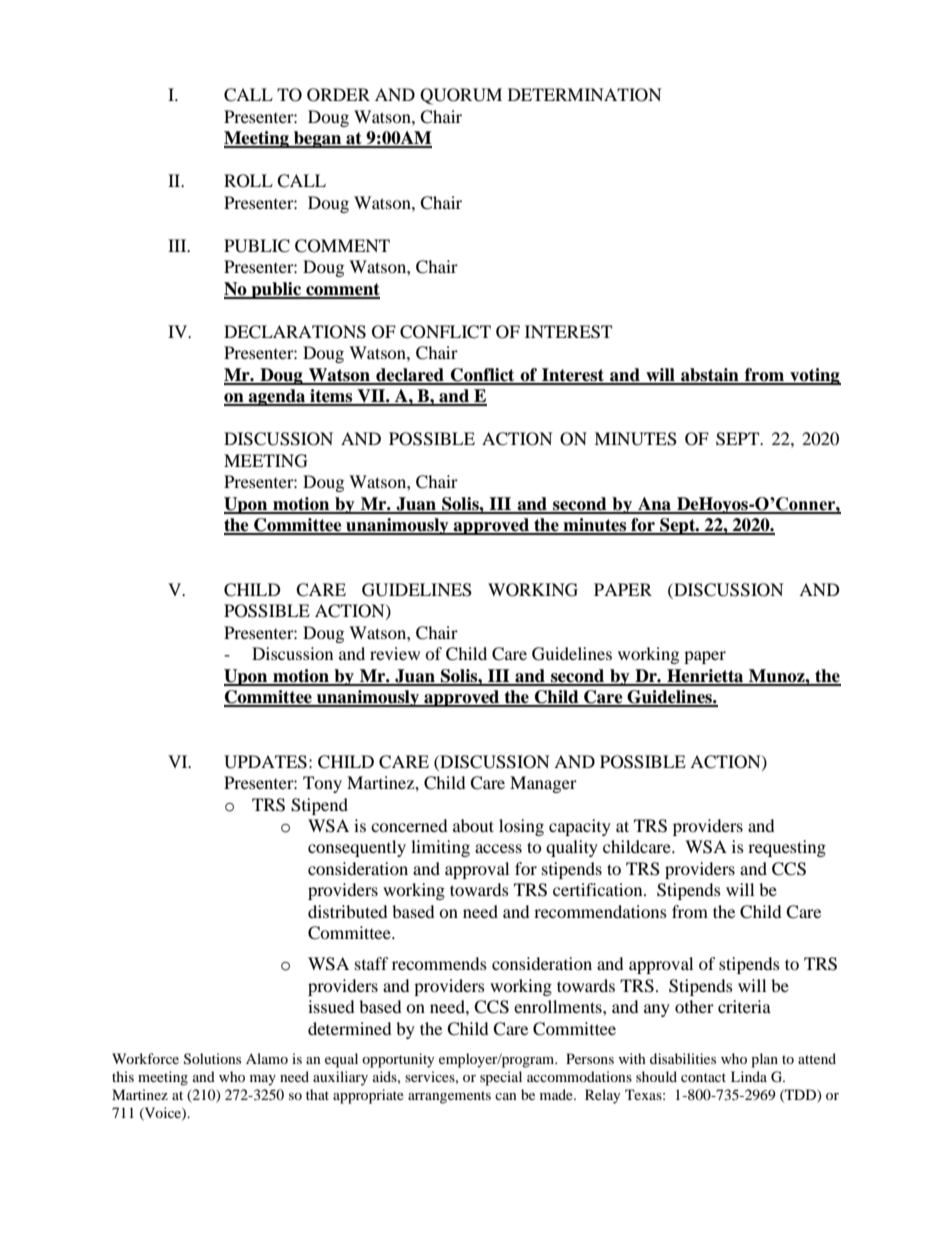 The height and width of the screenshot is (1233, 952). Describe the element at coordinates (543, 784) in the screenshot. I see `Manager` at that location.
